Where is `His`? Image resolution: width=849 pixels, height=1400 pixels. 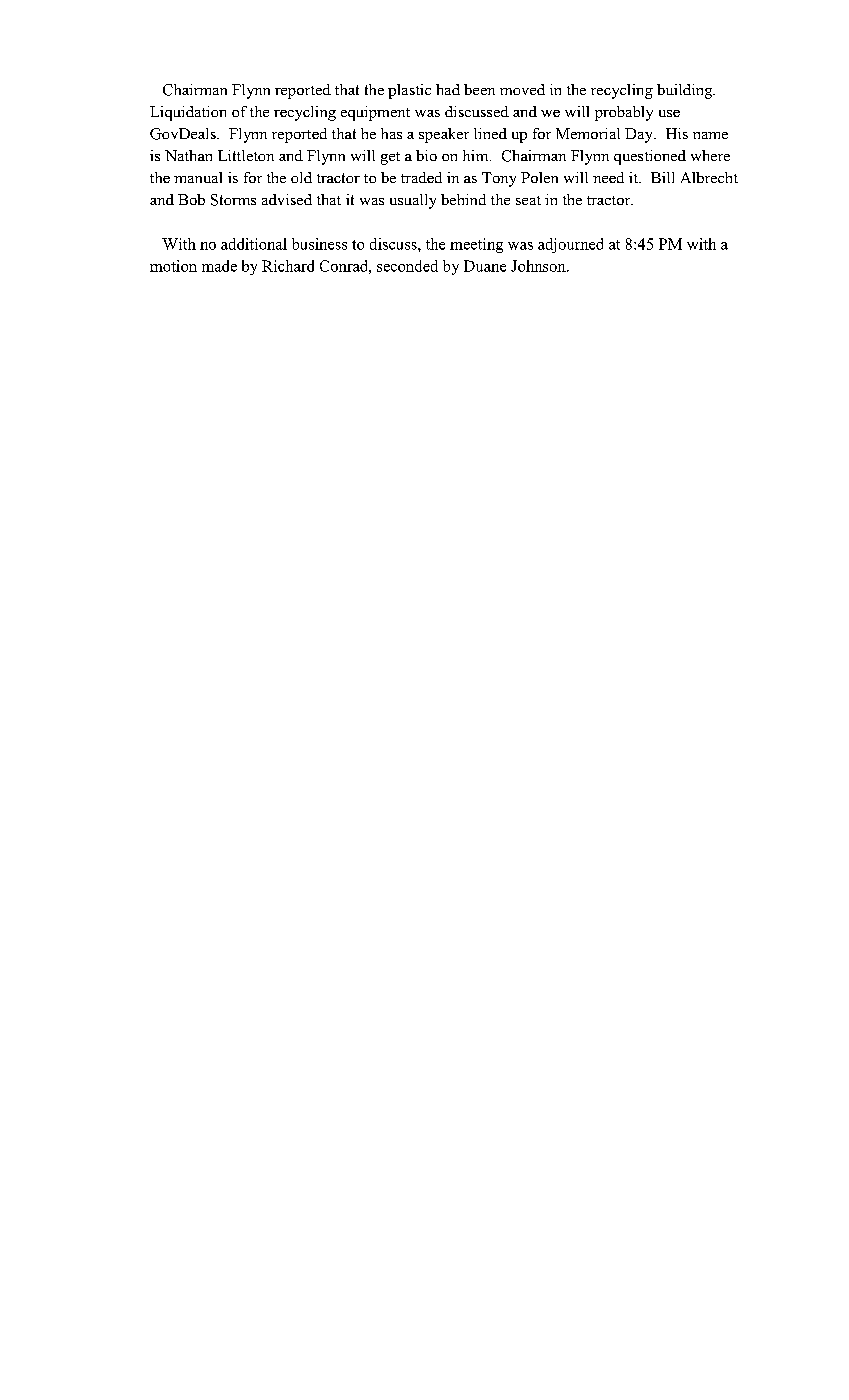 His is located at coordinates (677, 133).
